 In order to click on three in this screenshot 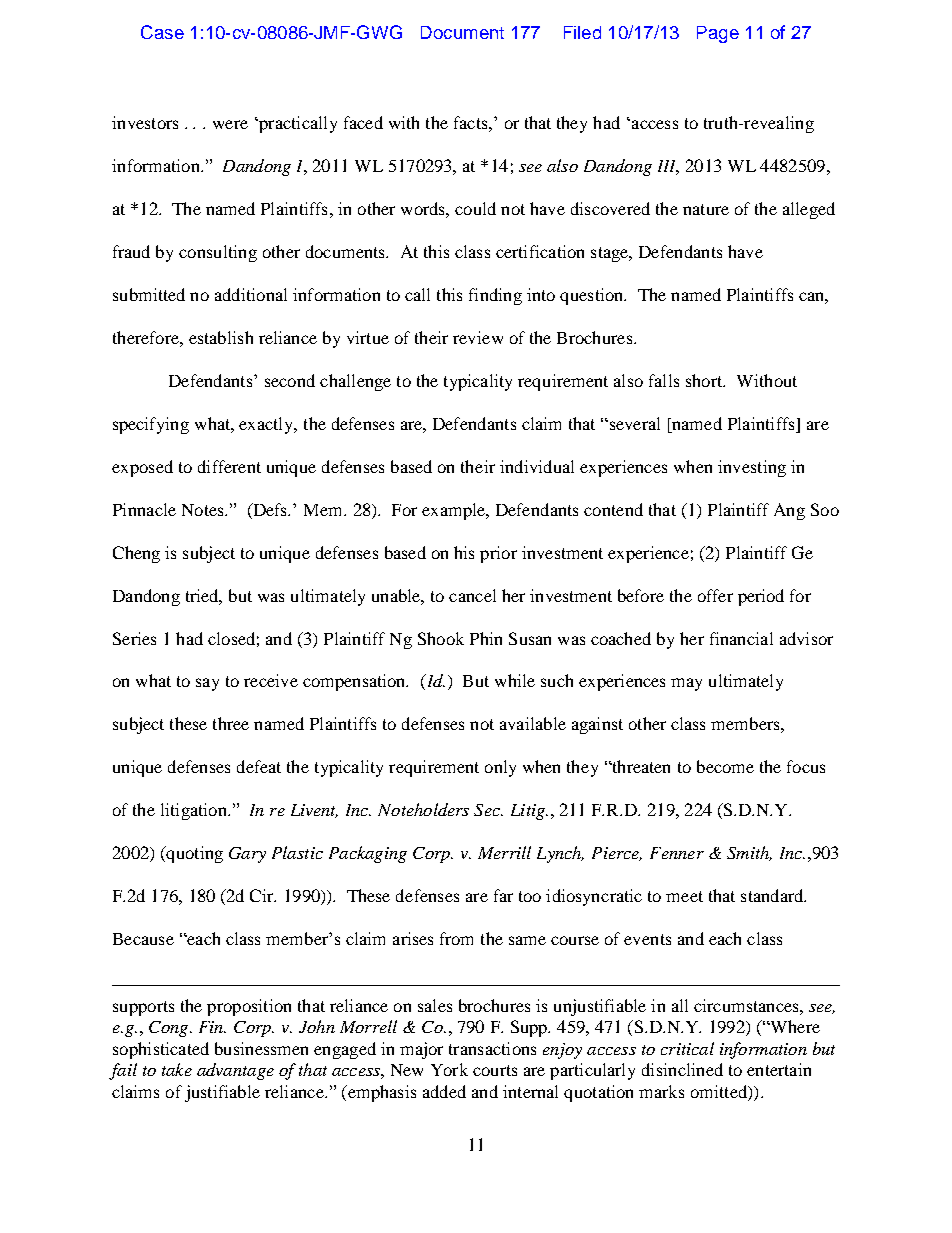, I will do `click(231, 723)`.
